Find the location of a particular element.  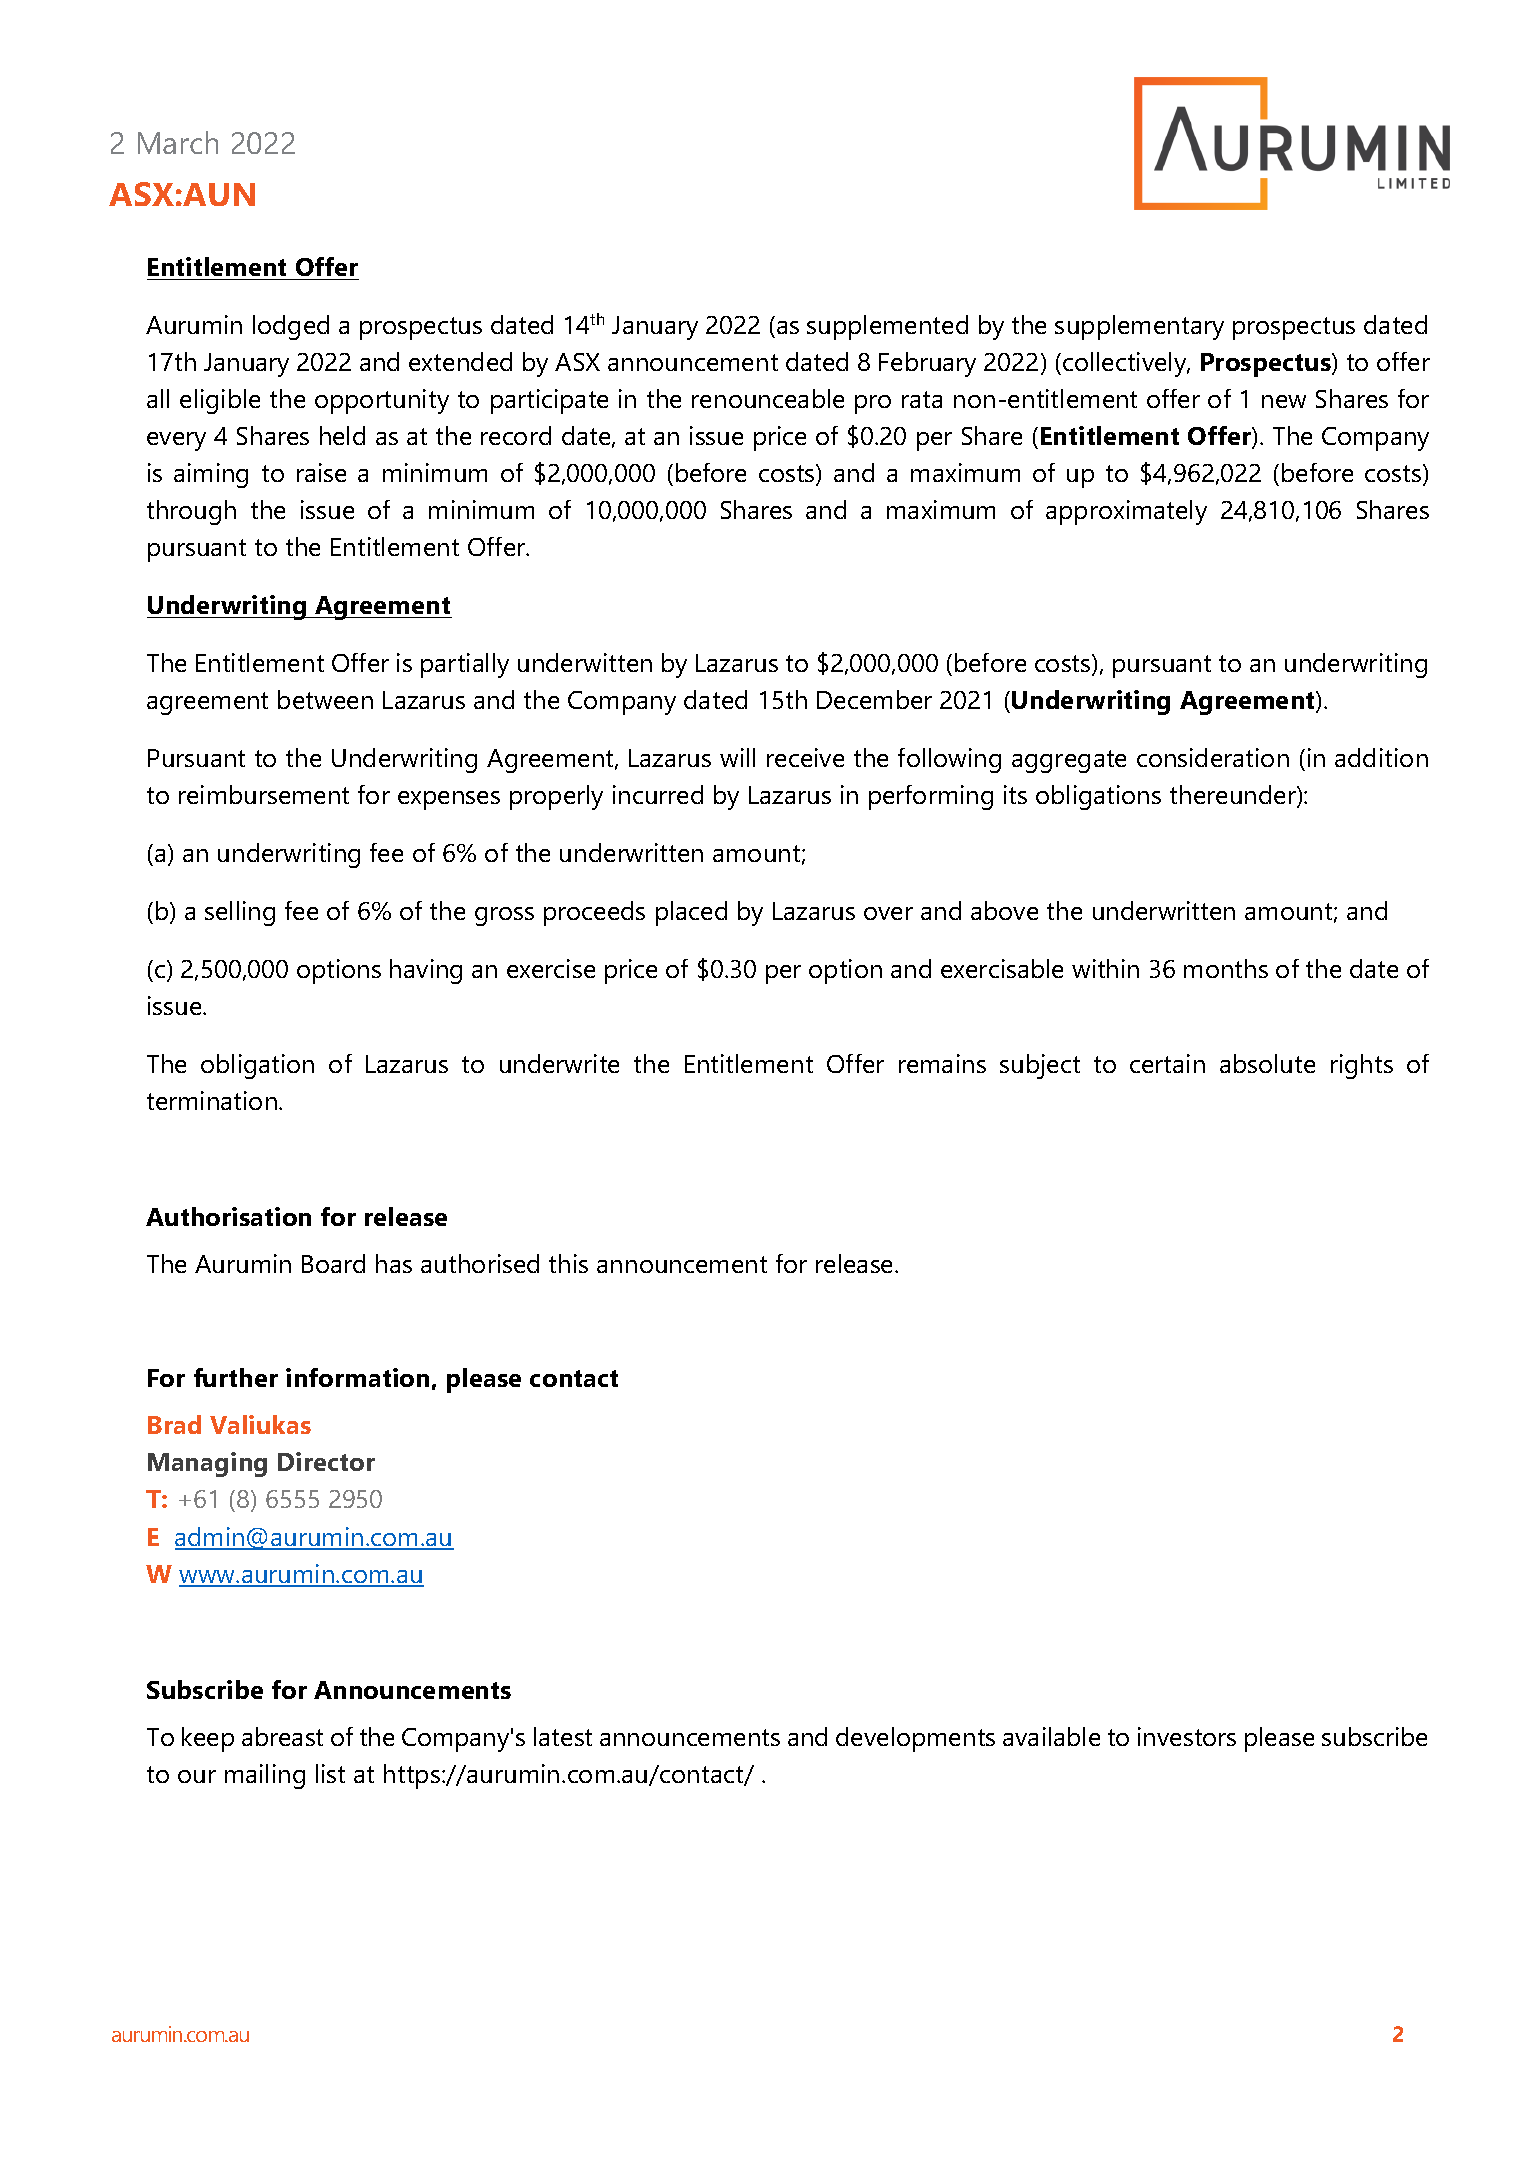

supplementary is located at coordinates (1139, 327).
